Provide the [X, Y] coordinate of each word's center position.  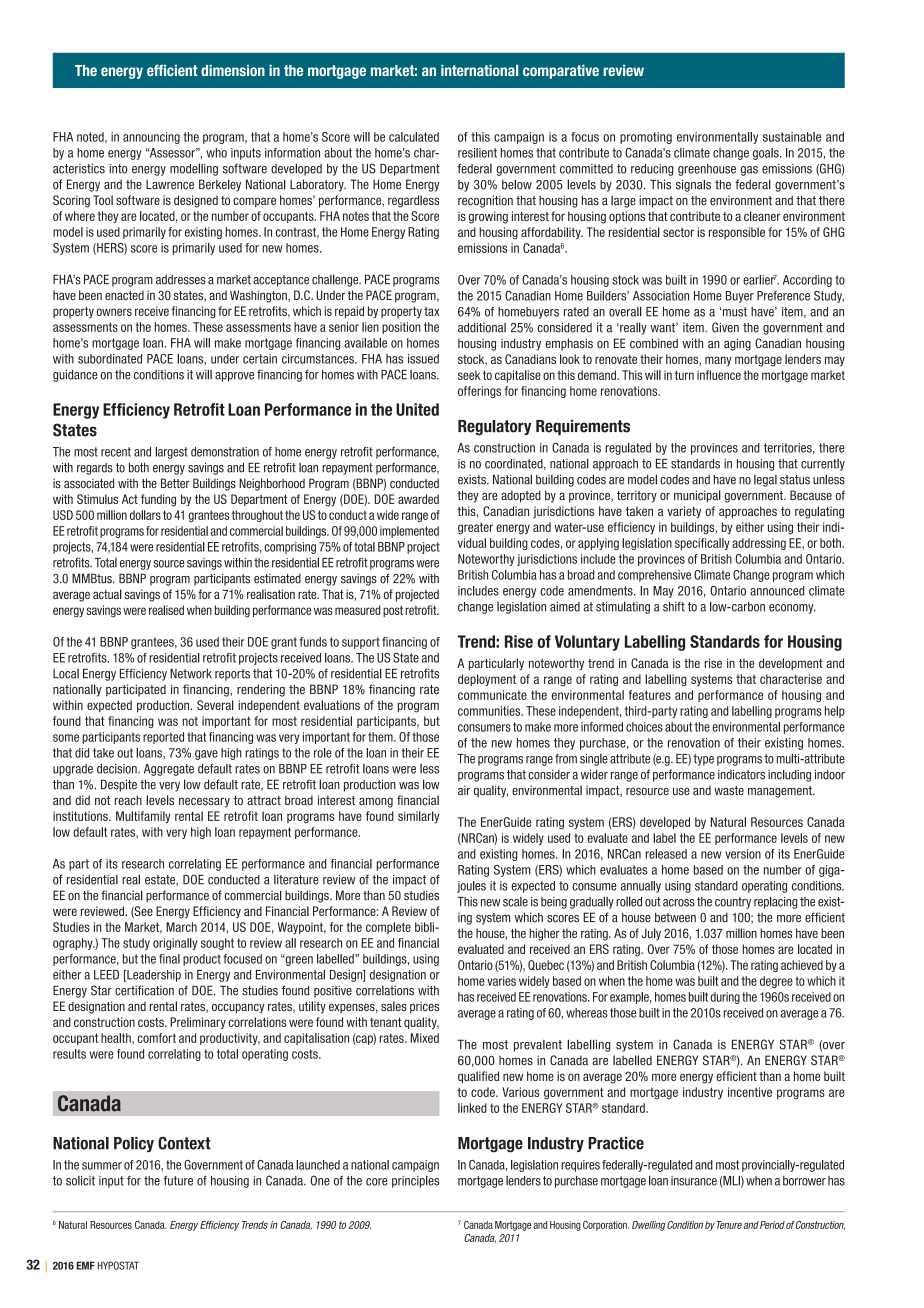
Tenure [729, 1225]
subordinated [110, 359]
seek [469, 375]
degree [776, 982]
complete [388, 928]
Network [191, 674]
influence [719, 375]
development [791, 664]
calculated [414, 137]
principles [415, 1181]
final [169, 959]
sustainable [792, 137]
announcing [151, 138]
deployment [487, 680]
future [178, 1180]
